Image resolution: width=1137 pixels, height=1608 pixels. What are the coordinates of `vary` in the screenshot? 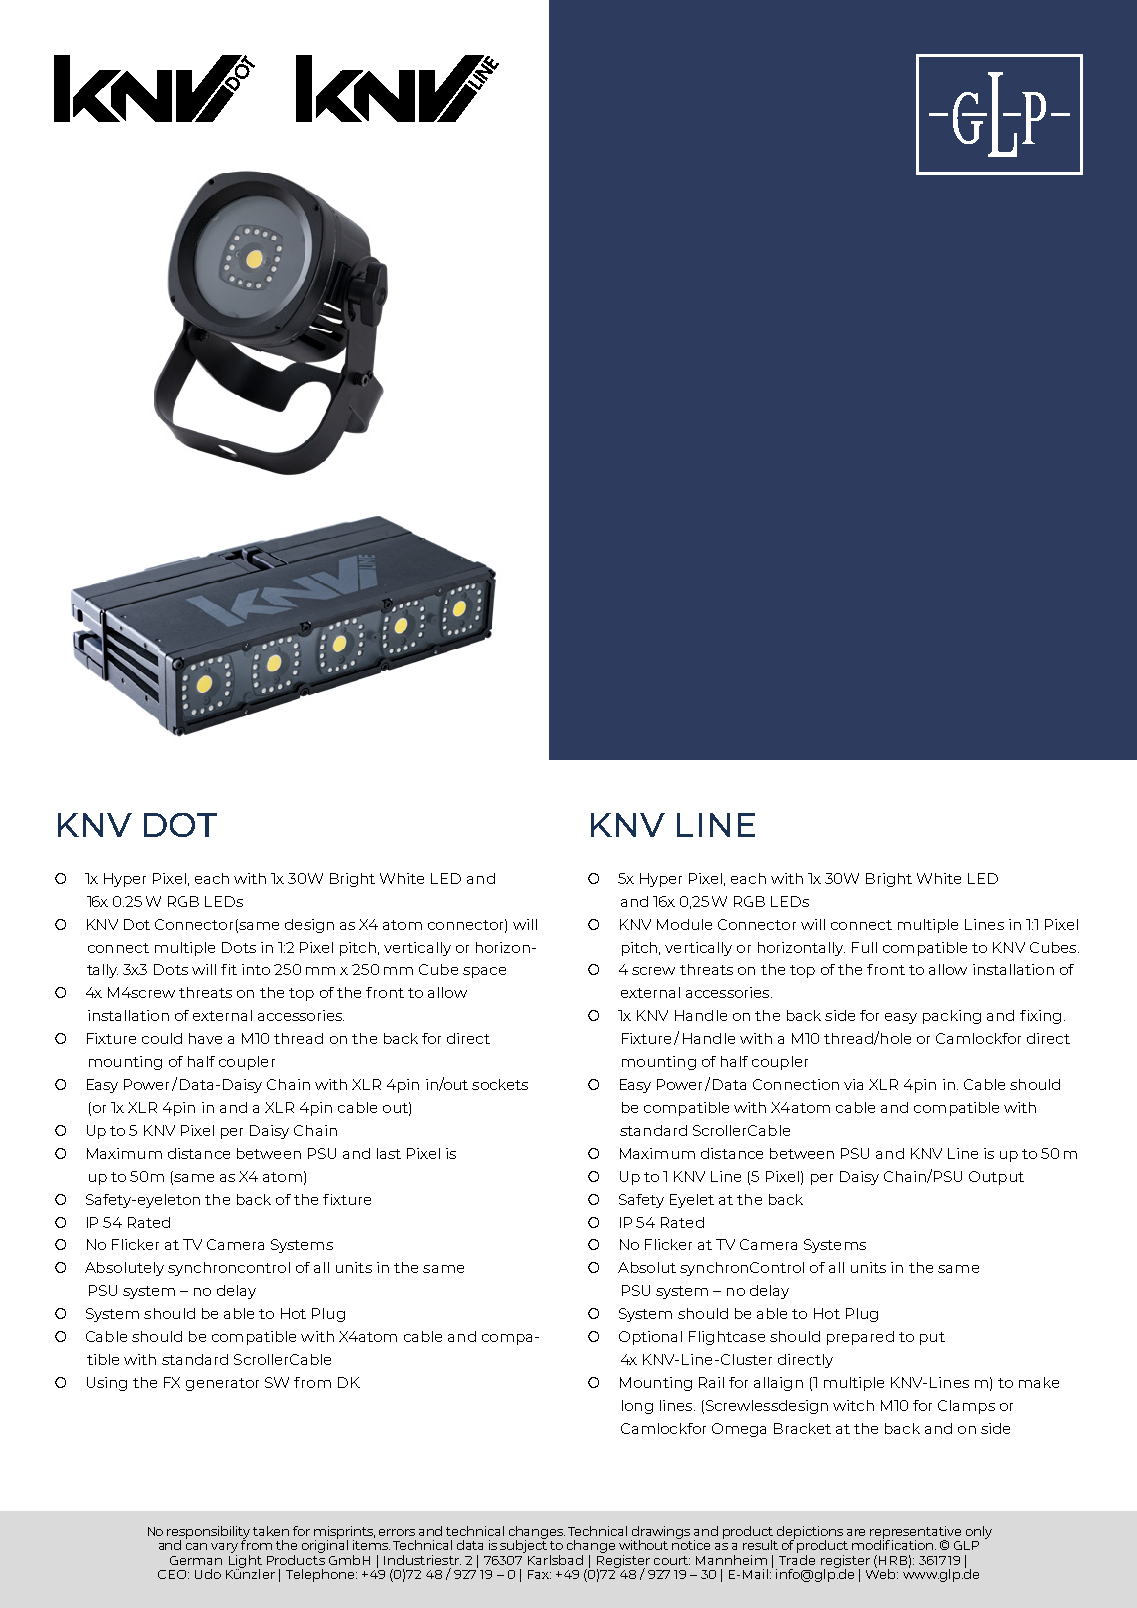 It's located at (224, 1548).
